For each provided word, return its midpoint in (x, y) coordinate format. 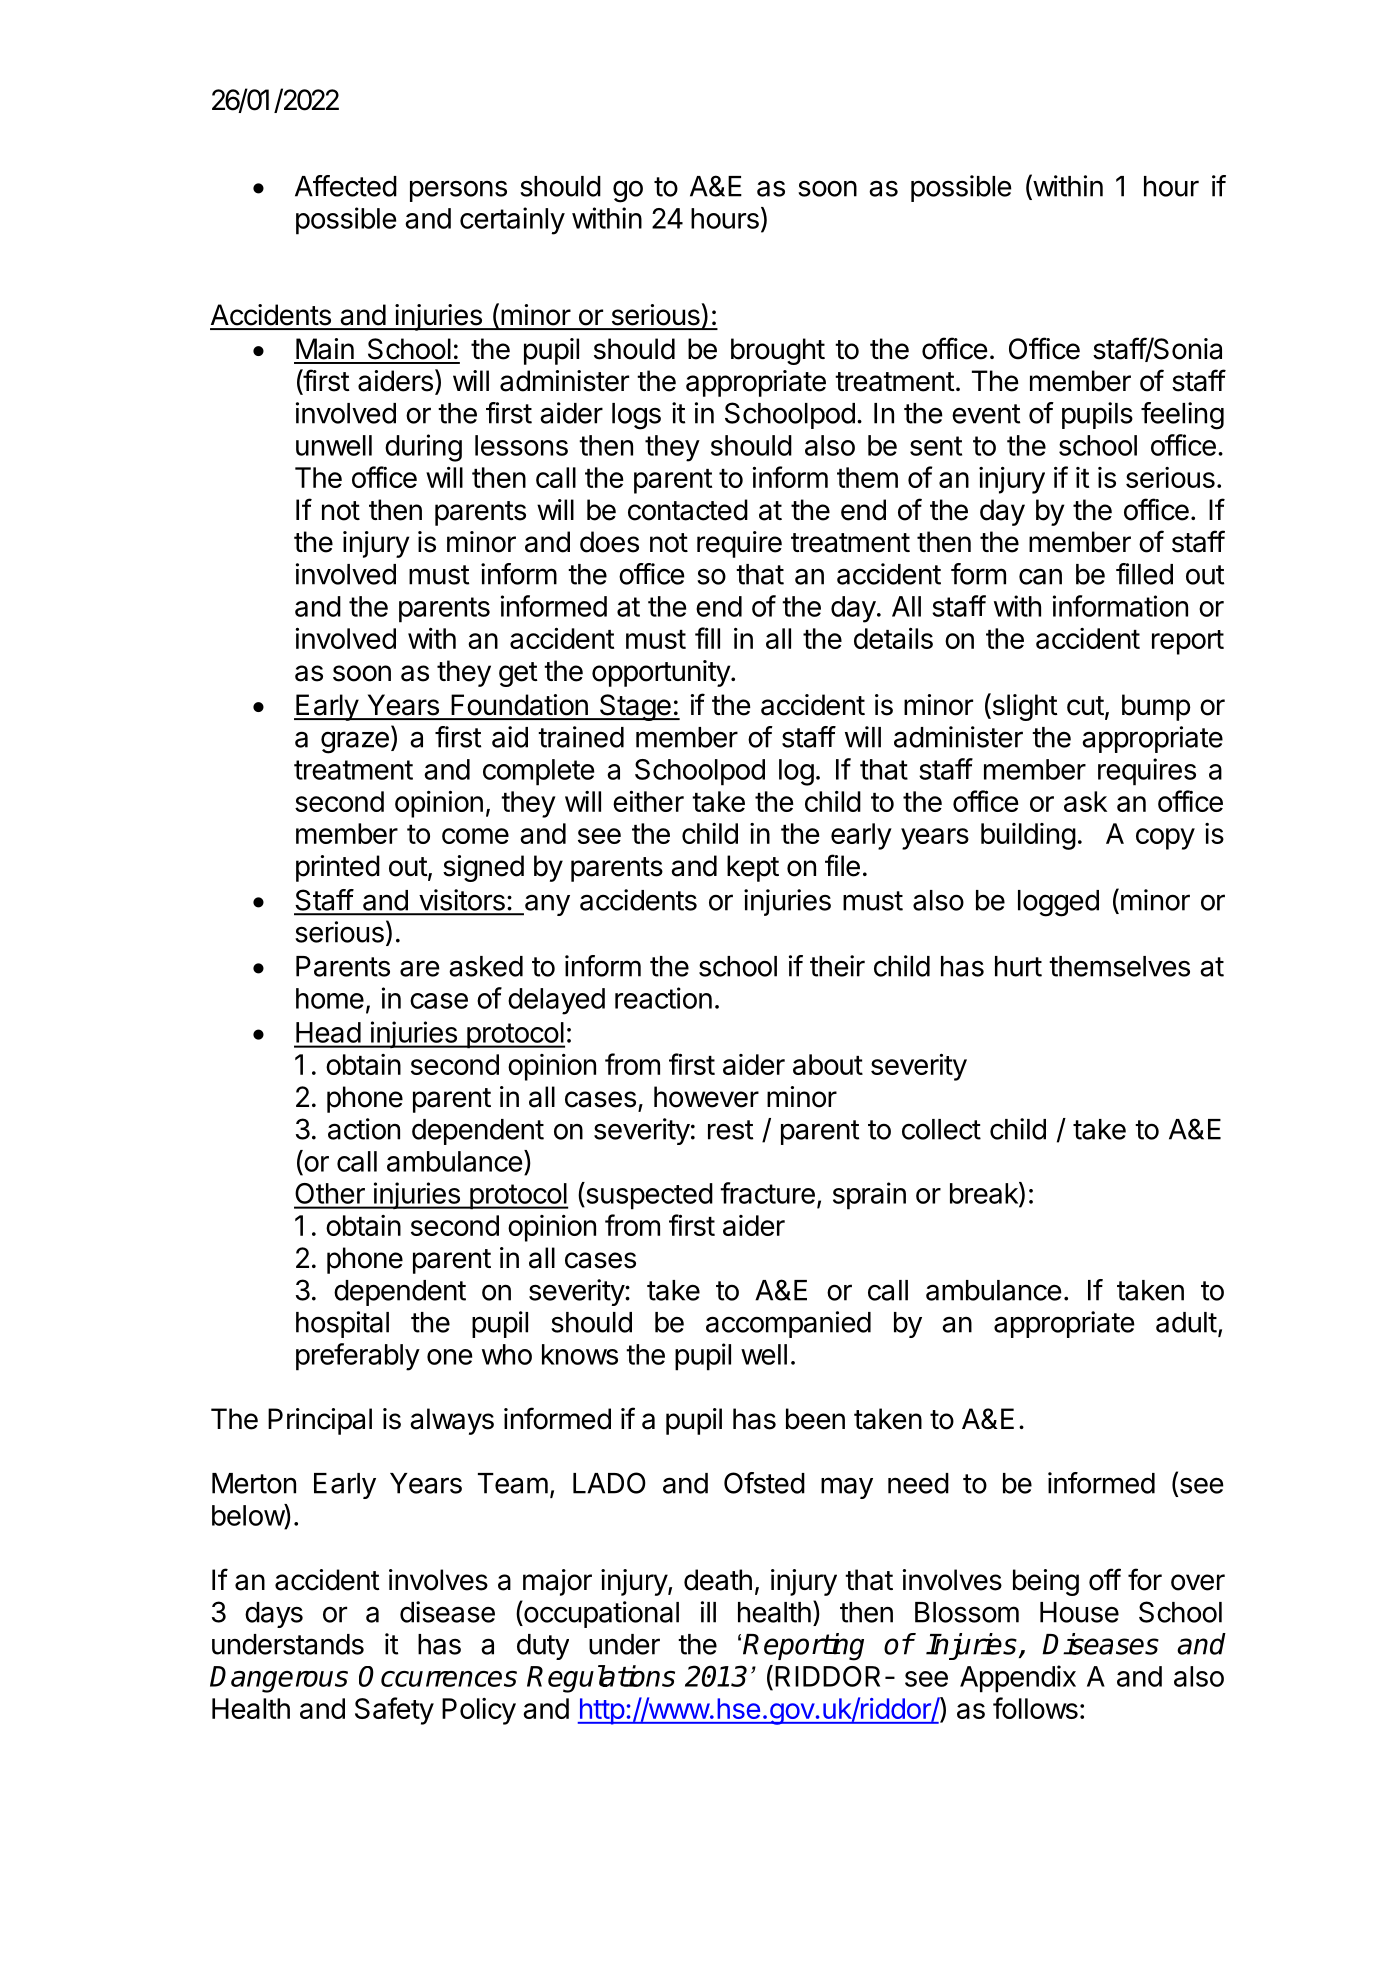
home (330, 998)
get (518, 674)
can (1040, 576)
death (718, 1580)
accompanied (788, 1324)
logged (1058, 903)
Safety (394, 1711)
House (1079, 1612)
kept (753, 868)
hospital (342, 1324)
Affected (346, 186)
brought (778, 351)
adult (1186, 1322)
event (986, 414)
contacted (688, 510)
